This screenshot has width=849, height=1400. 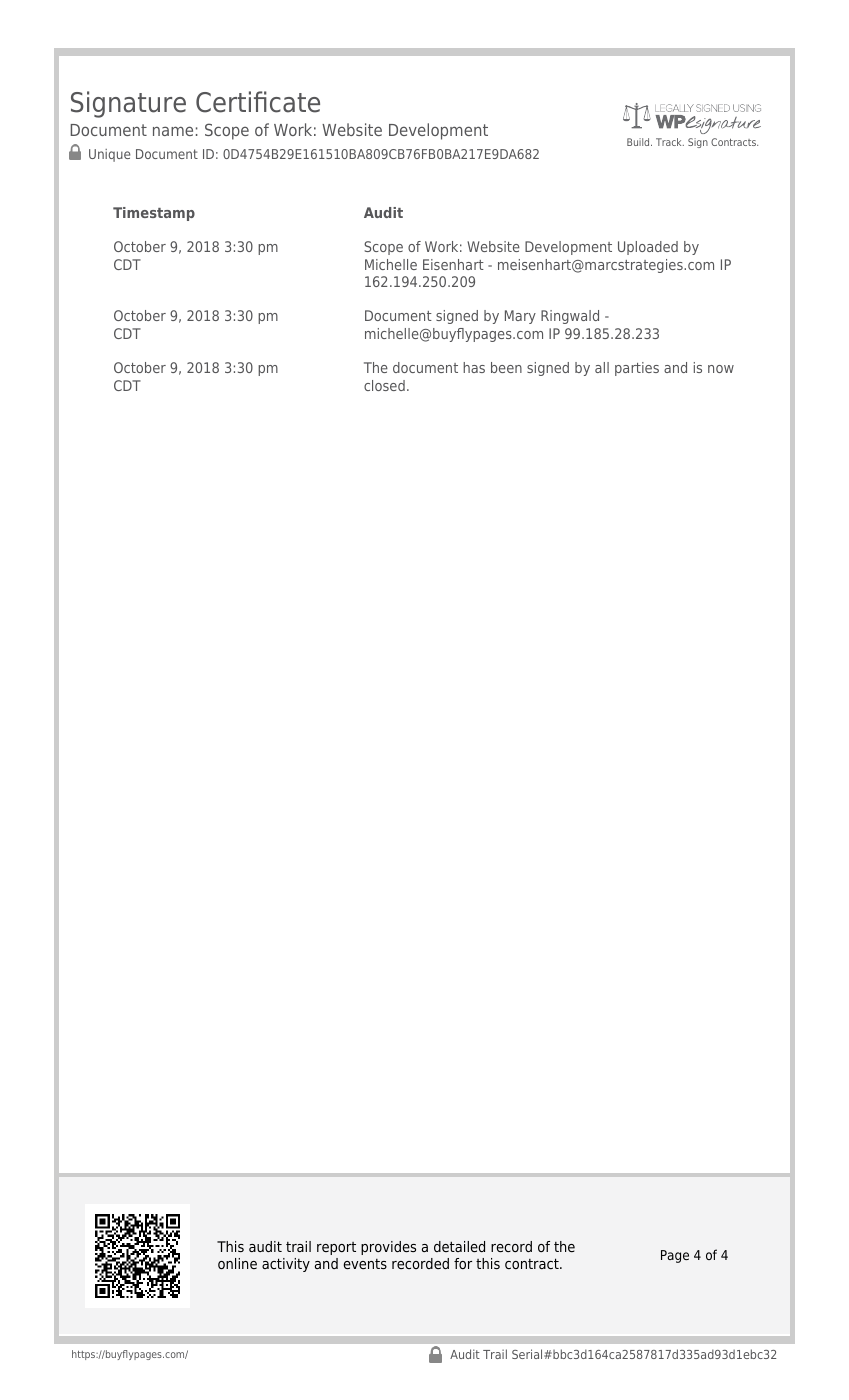 I want to click on closed, so click(x=384, y=385).
